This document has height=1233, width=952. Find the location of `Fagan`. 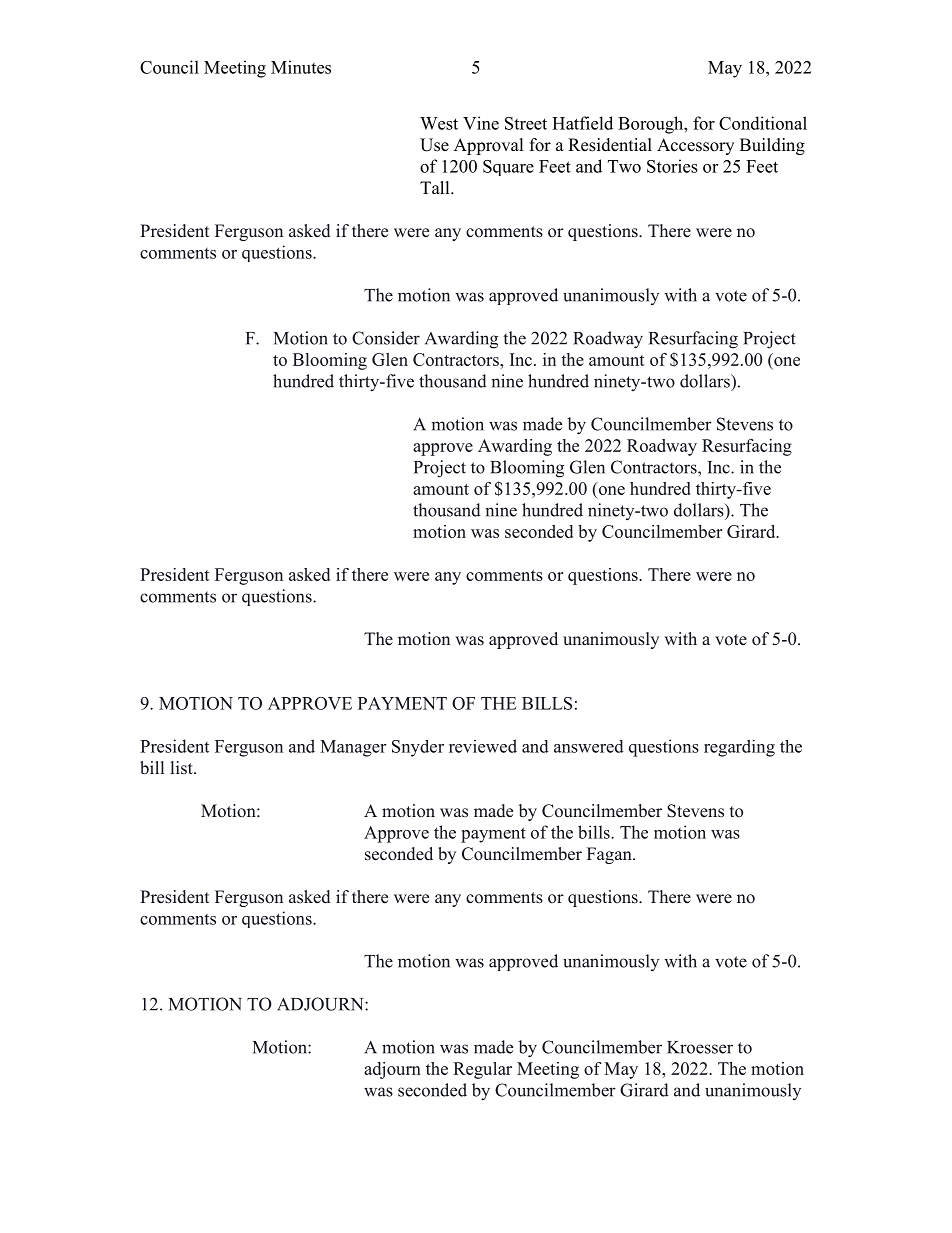

Fagan is located at coordinates (610, 855).
